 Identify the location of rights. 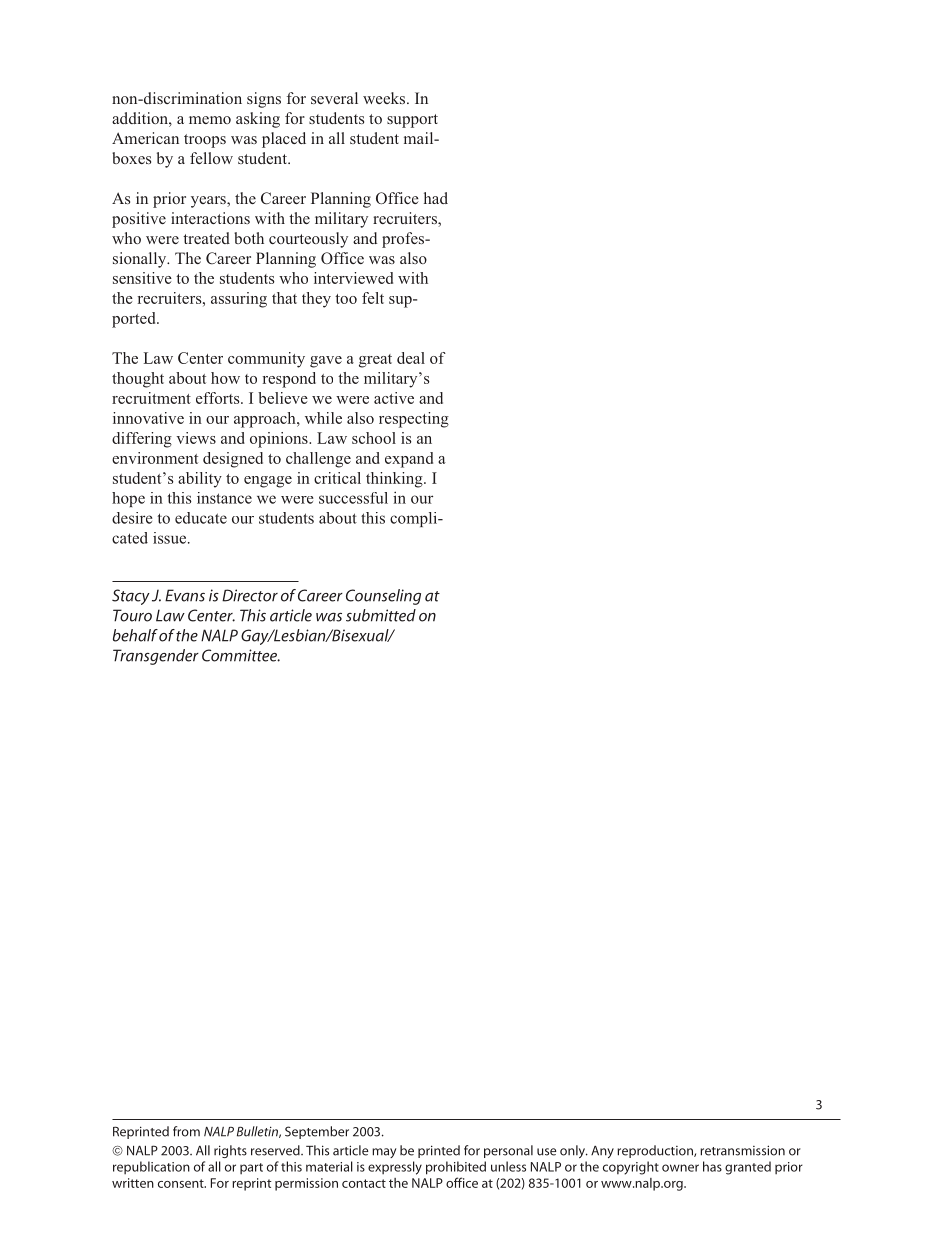
(230, 1151).
